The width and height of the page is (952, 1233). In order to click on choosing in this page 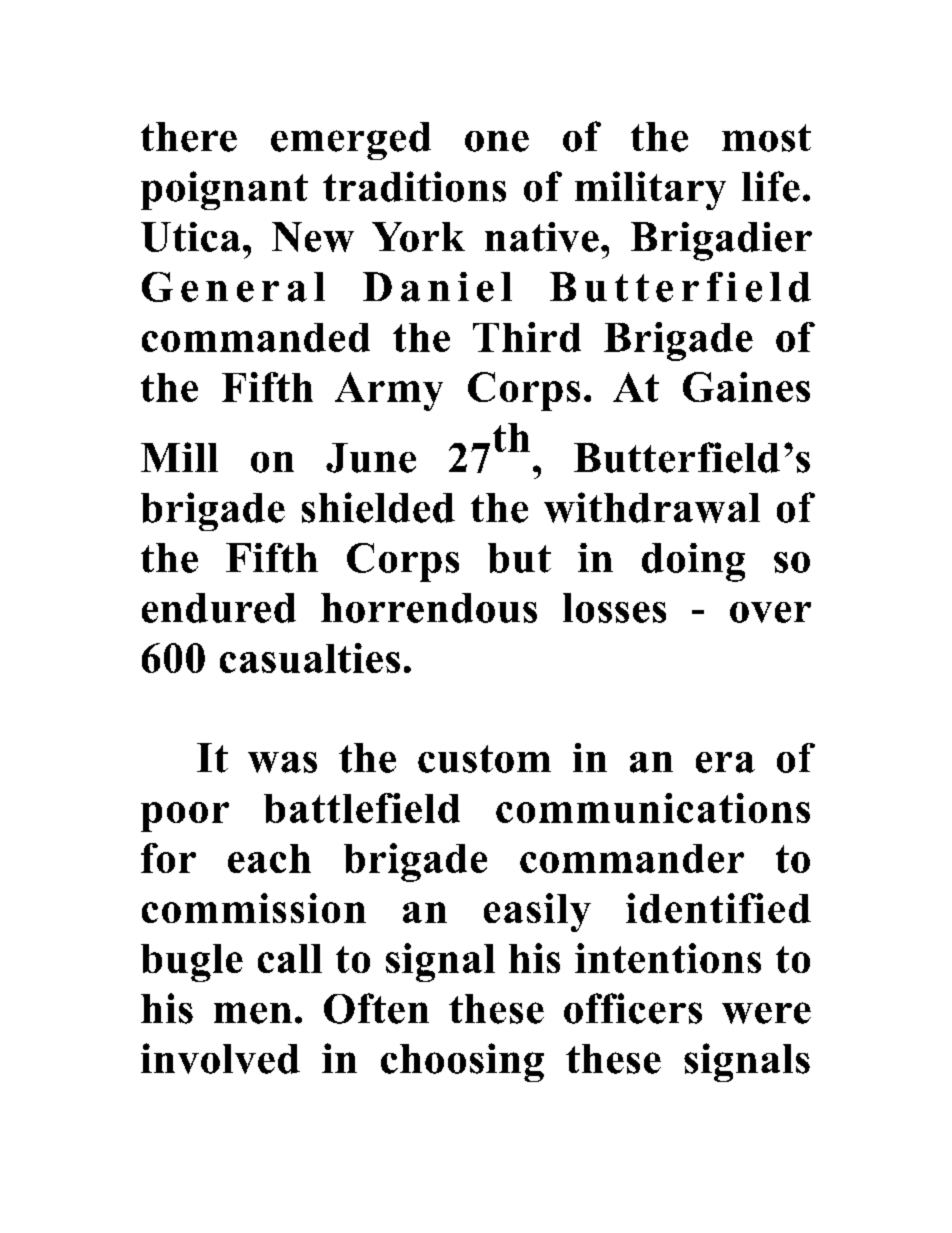, I will do `click(462, 1062)`.
